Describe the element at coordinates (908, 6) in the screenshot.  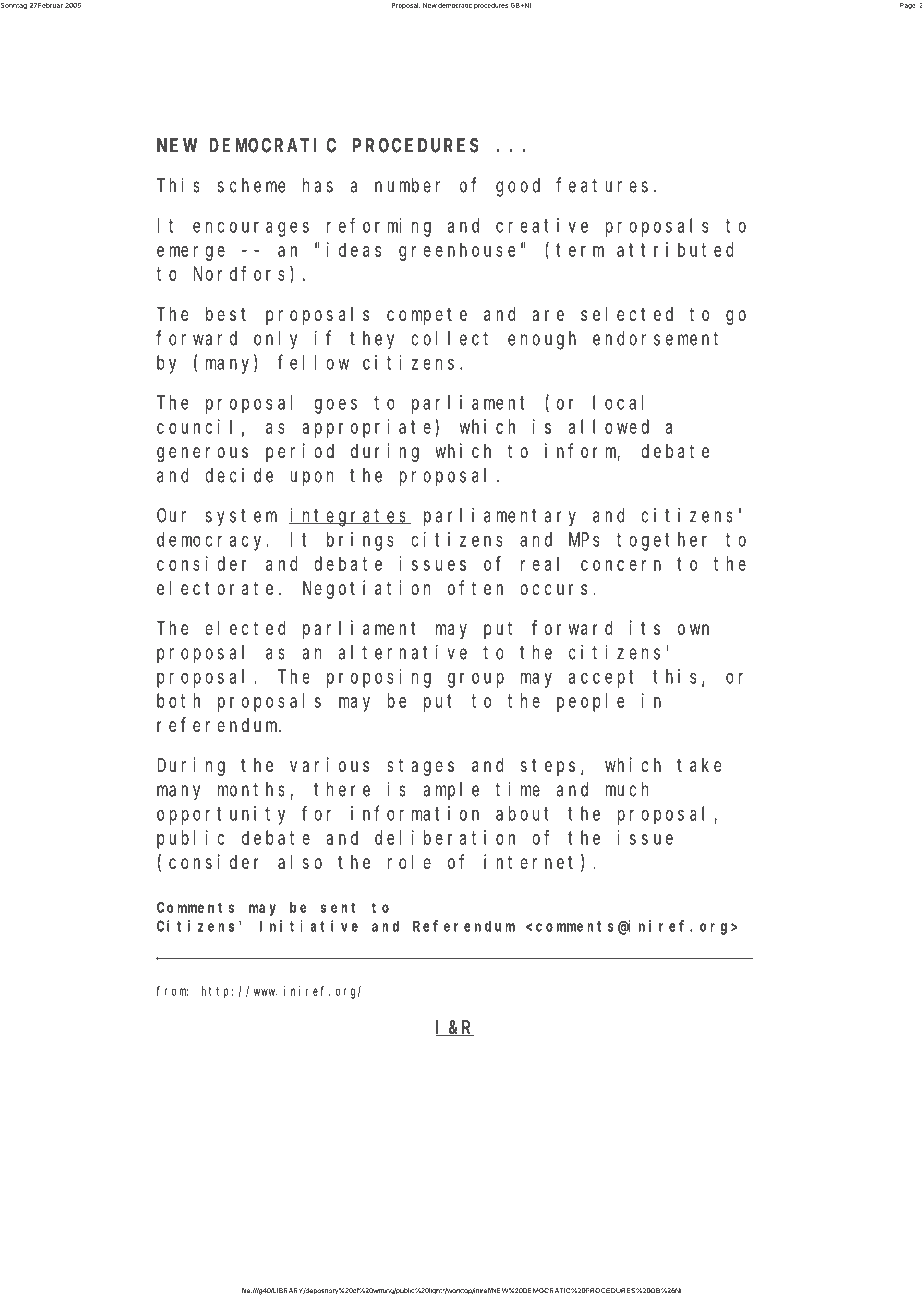
I see `Page` at that location.
